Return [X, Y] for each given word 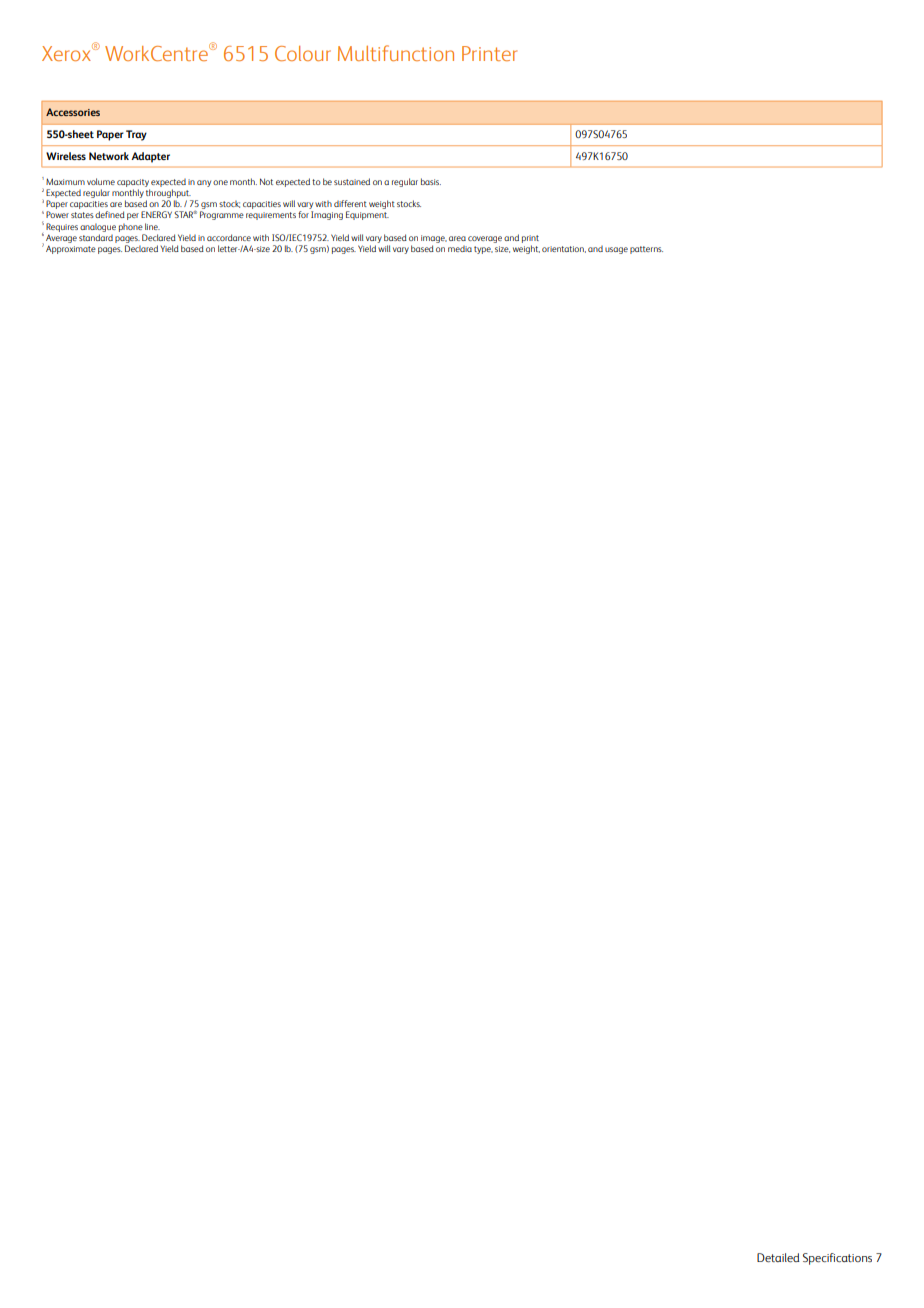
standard [96, 237]
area [457, 238]
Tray [136, 135]
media [460, 249]
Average [61, 238]
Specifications [837, 1259]
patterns [646, 250]
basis [431, 181]
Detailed [778, 1258]
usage [616, 250]
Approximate [71, 249]
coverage [485, 239]
